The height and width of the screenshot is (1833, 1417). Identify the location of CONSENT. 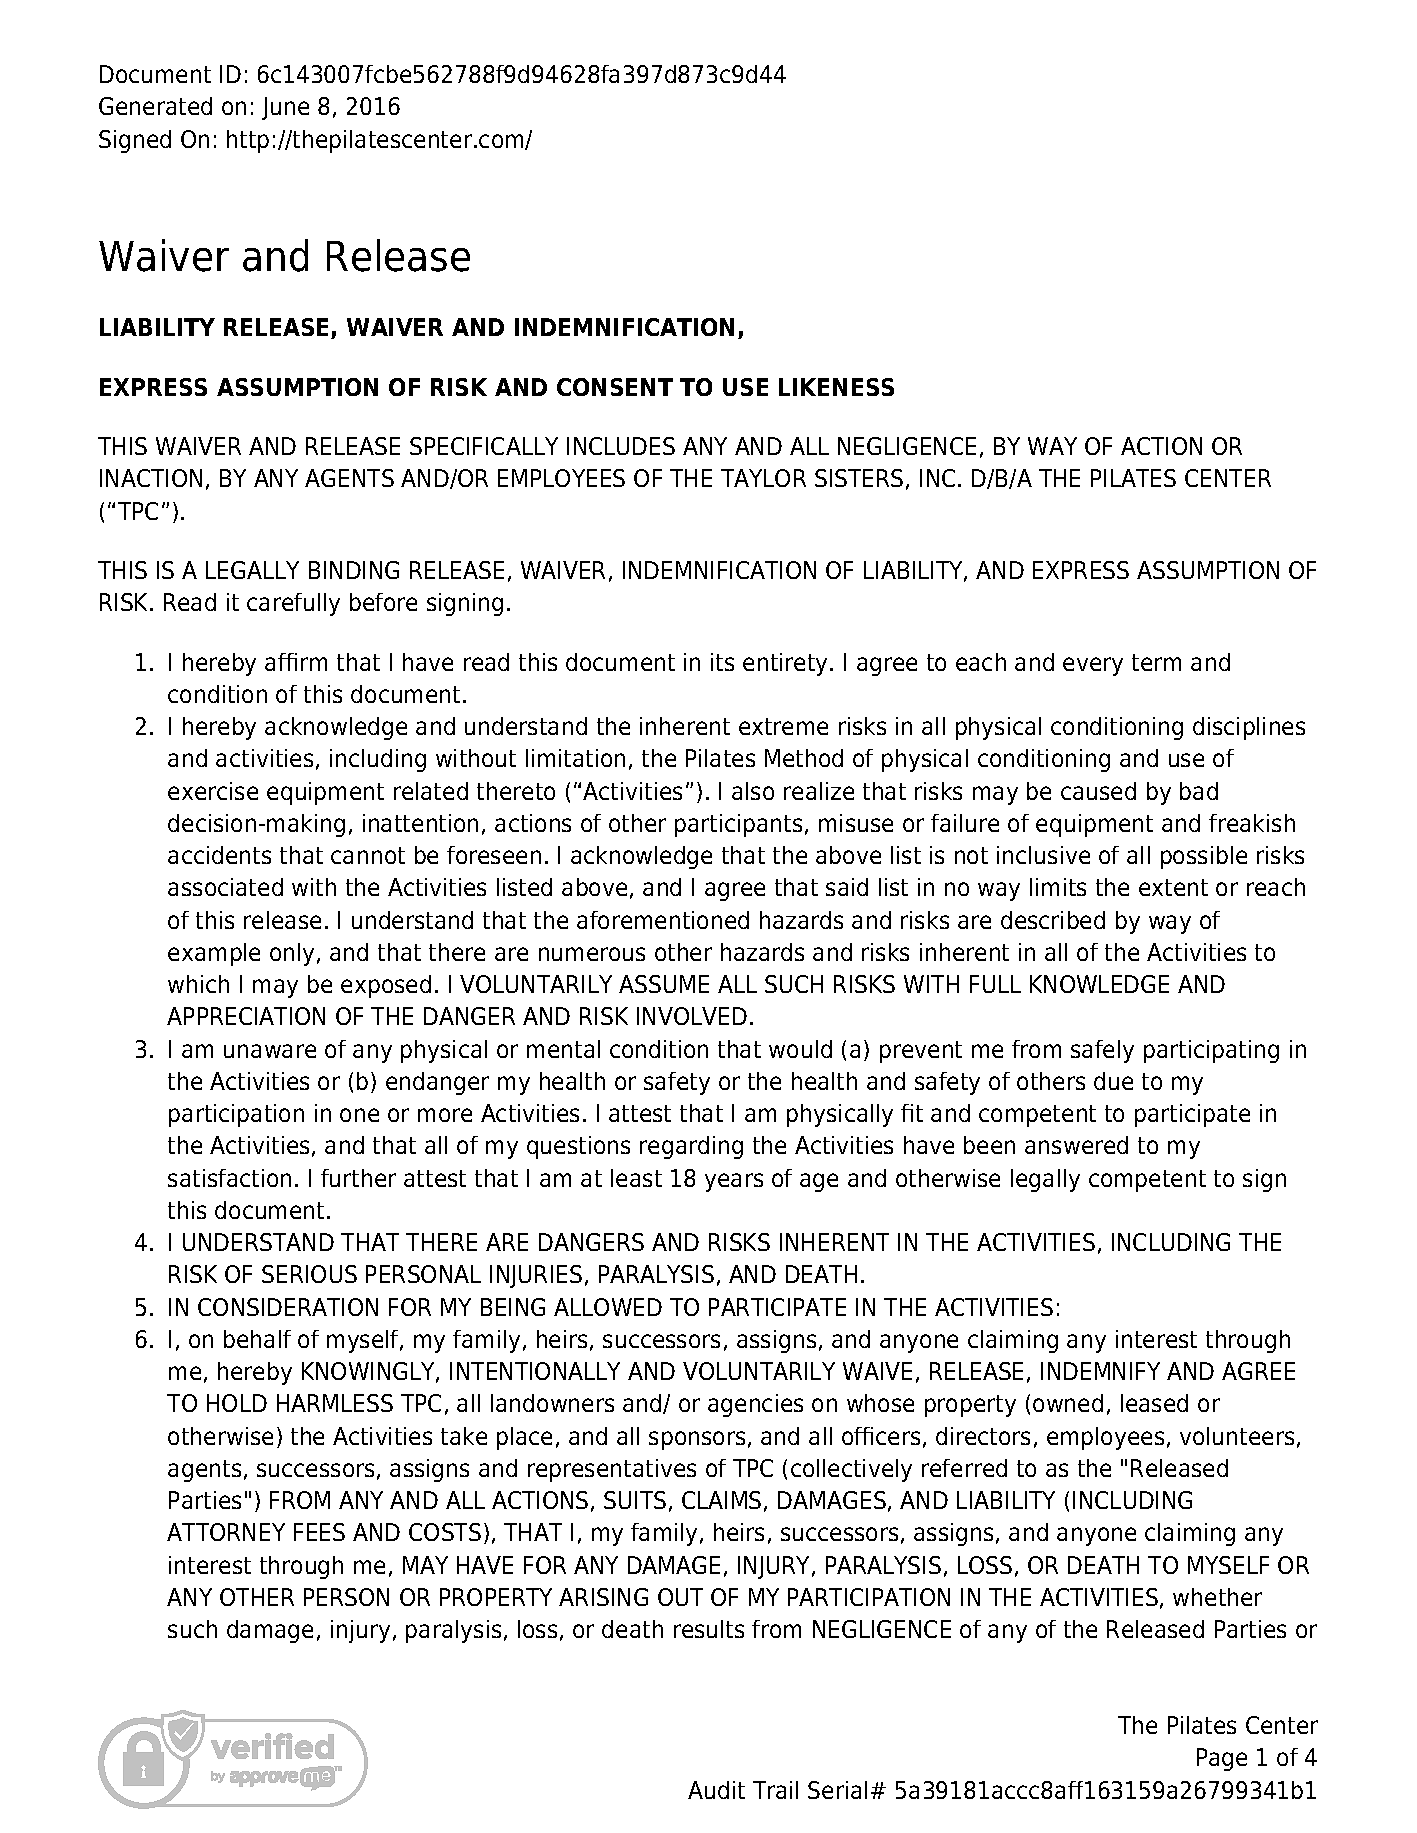
(615, 387).
